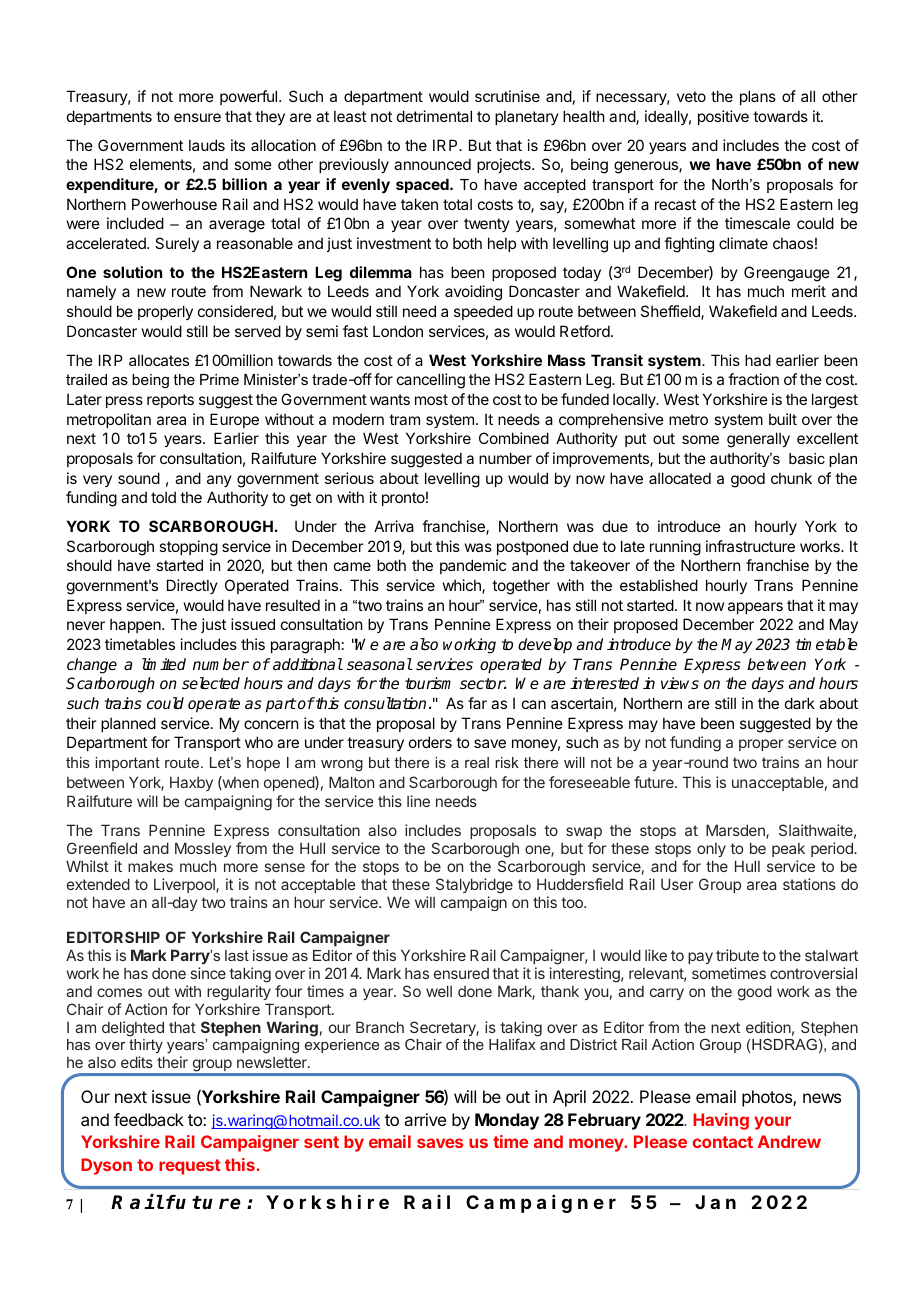 Image resolution: width=924 pixels, height=1308 pixels. What do you see at coordinates (190, 1167) in the image?
I see `request` at bounding box center [190, 1167].
